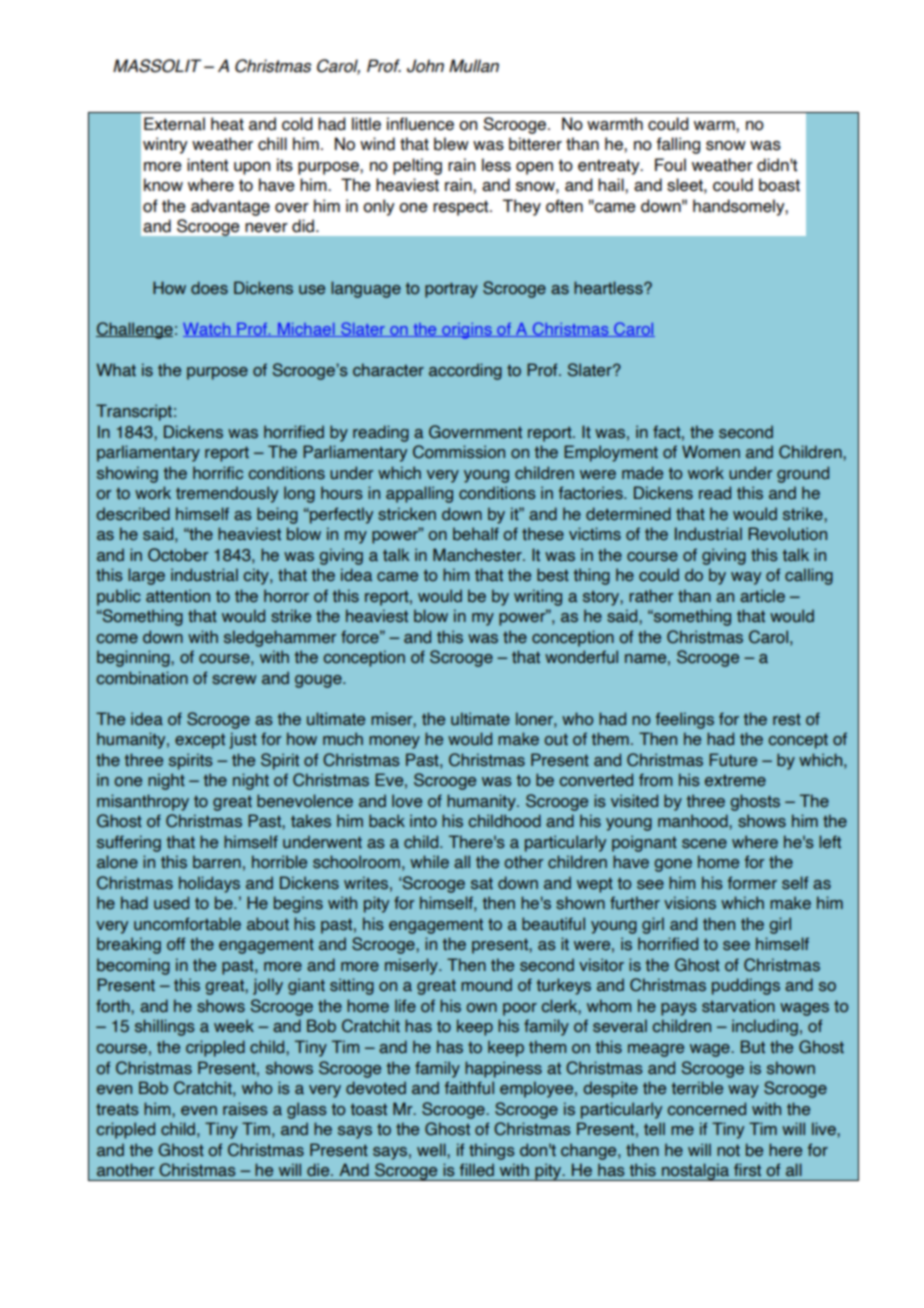  I want to click on Watch, so click(208, 330).
